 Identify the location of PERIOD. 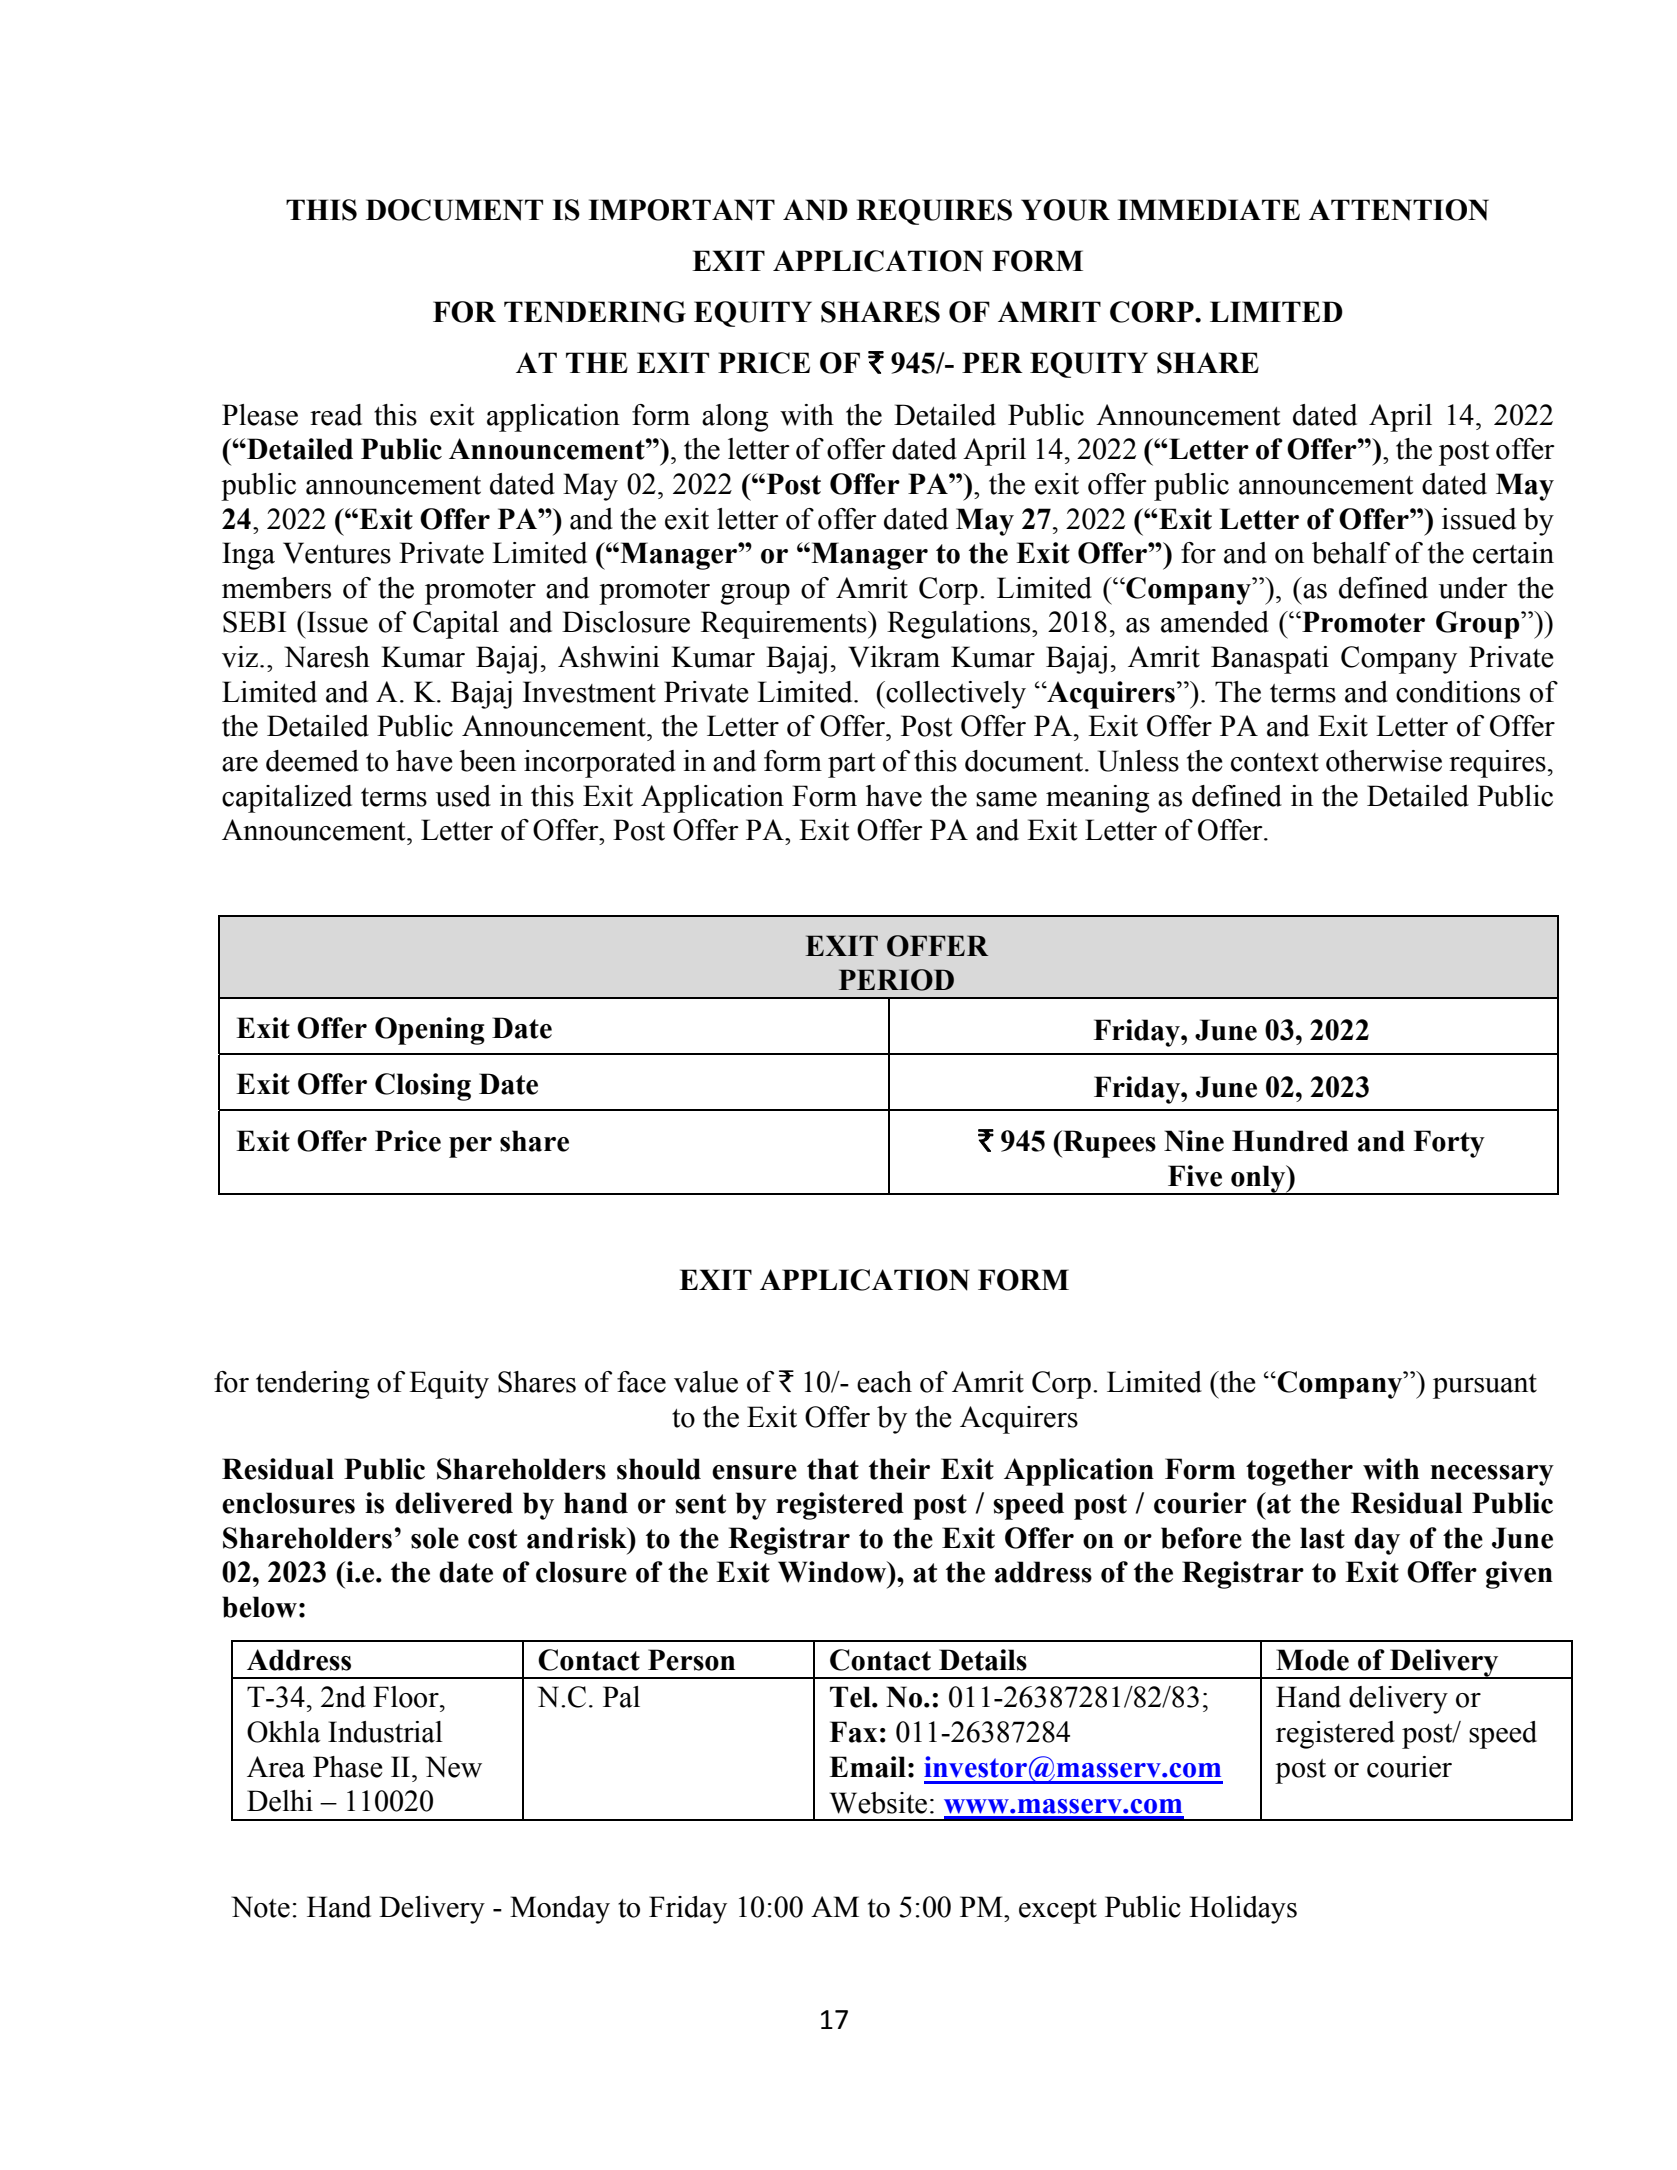
(896, 980).
